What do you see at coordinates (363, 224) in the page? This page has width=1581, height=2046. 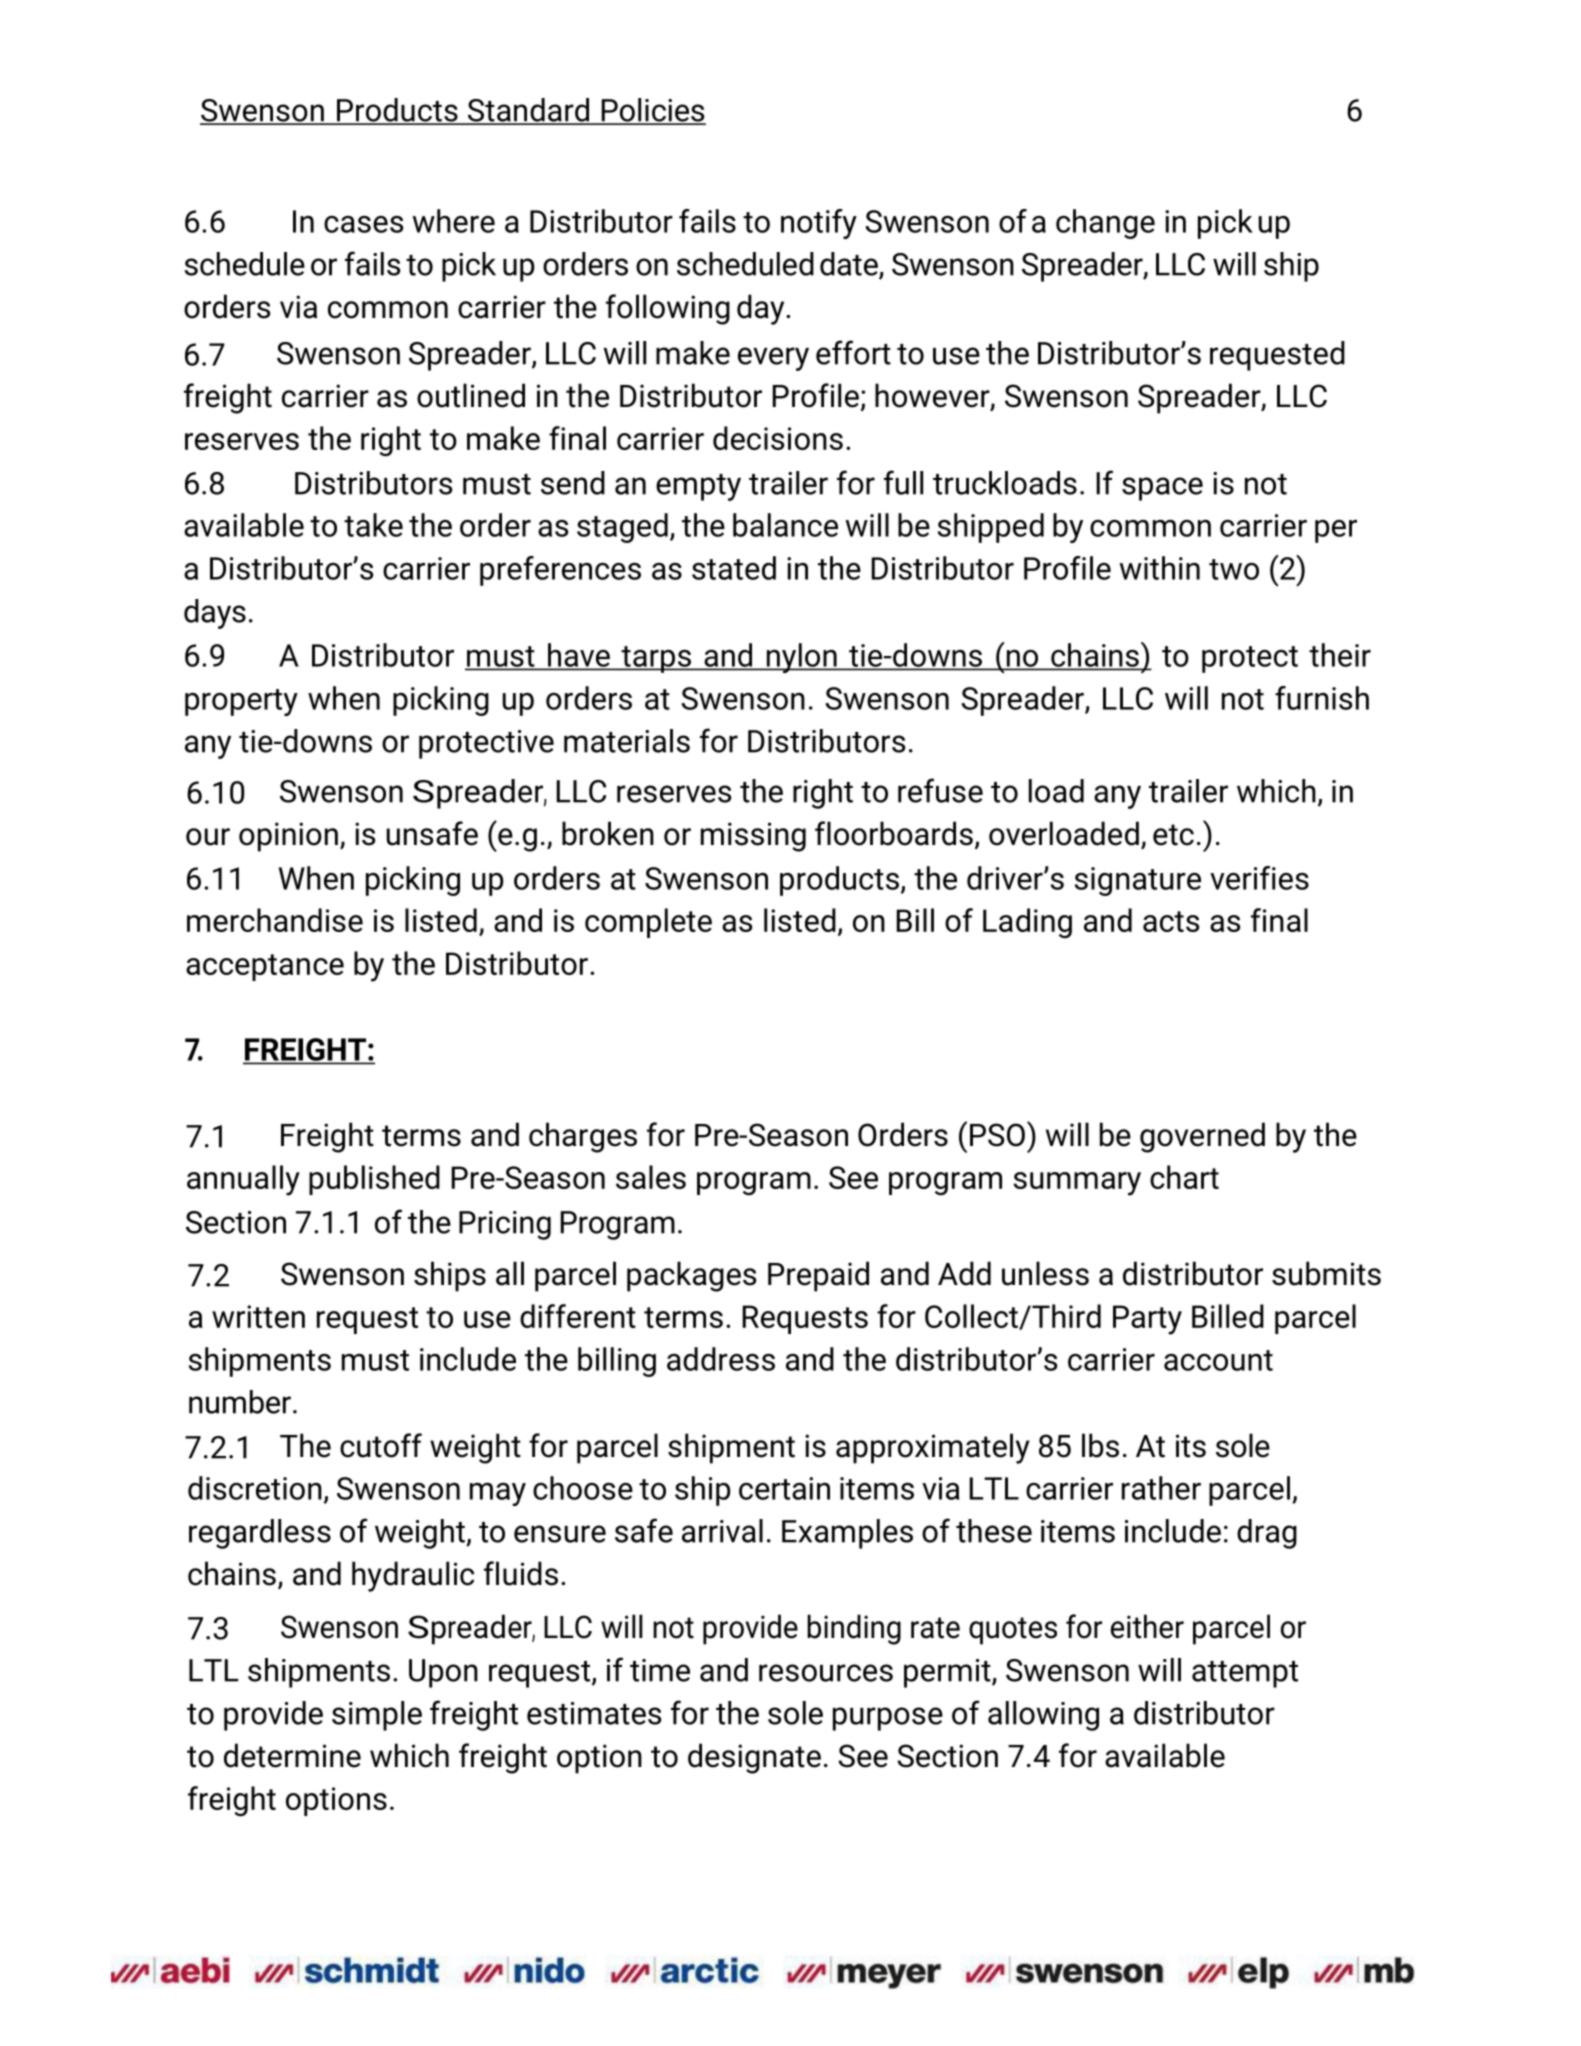 I see `cases` at bounding box center [363, 224].
